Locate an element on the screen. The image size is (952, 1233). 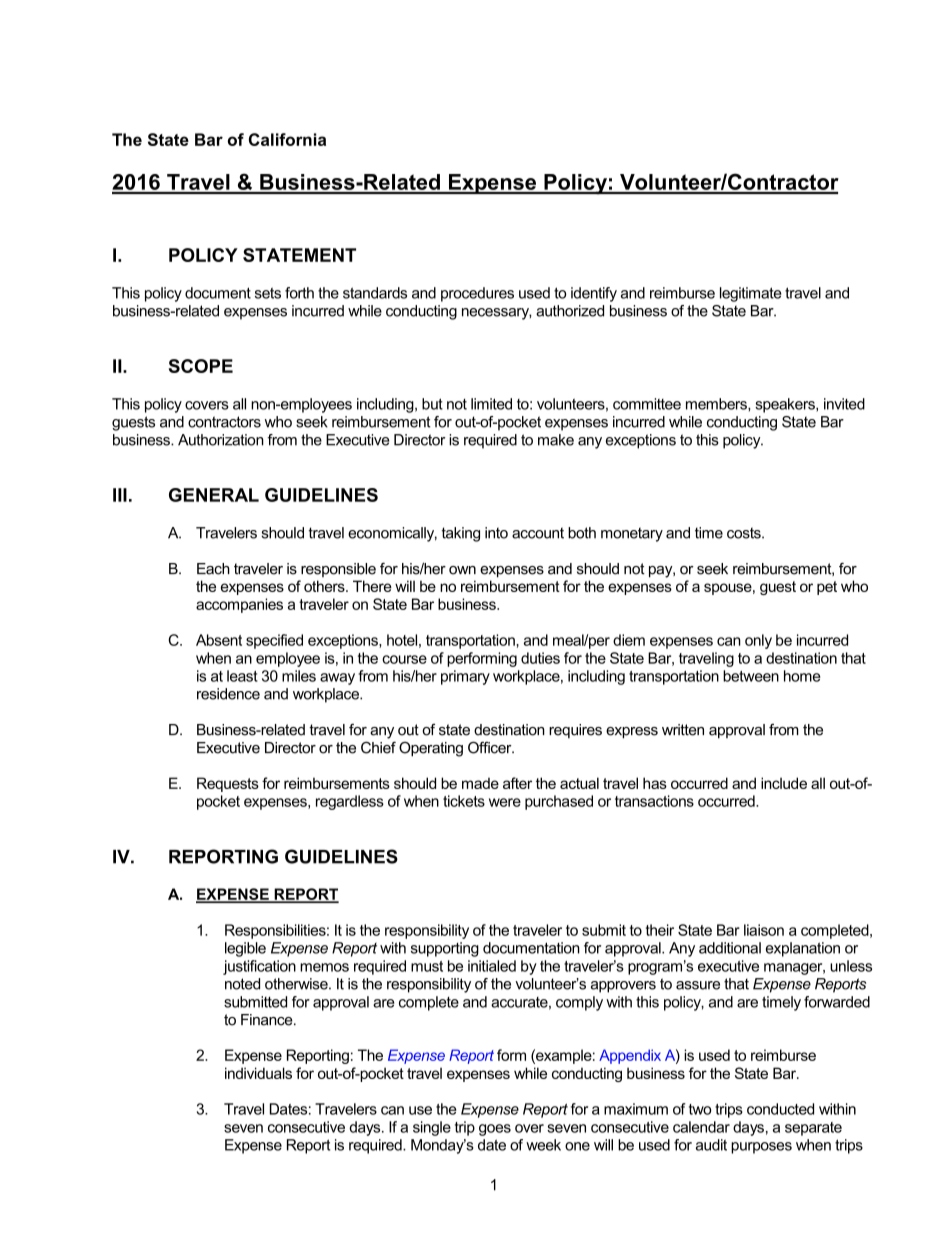
procedures is located at coordinates (477, 294).
